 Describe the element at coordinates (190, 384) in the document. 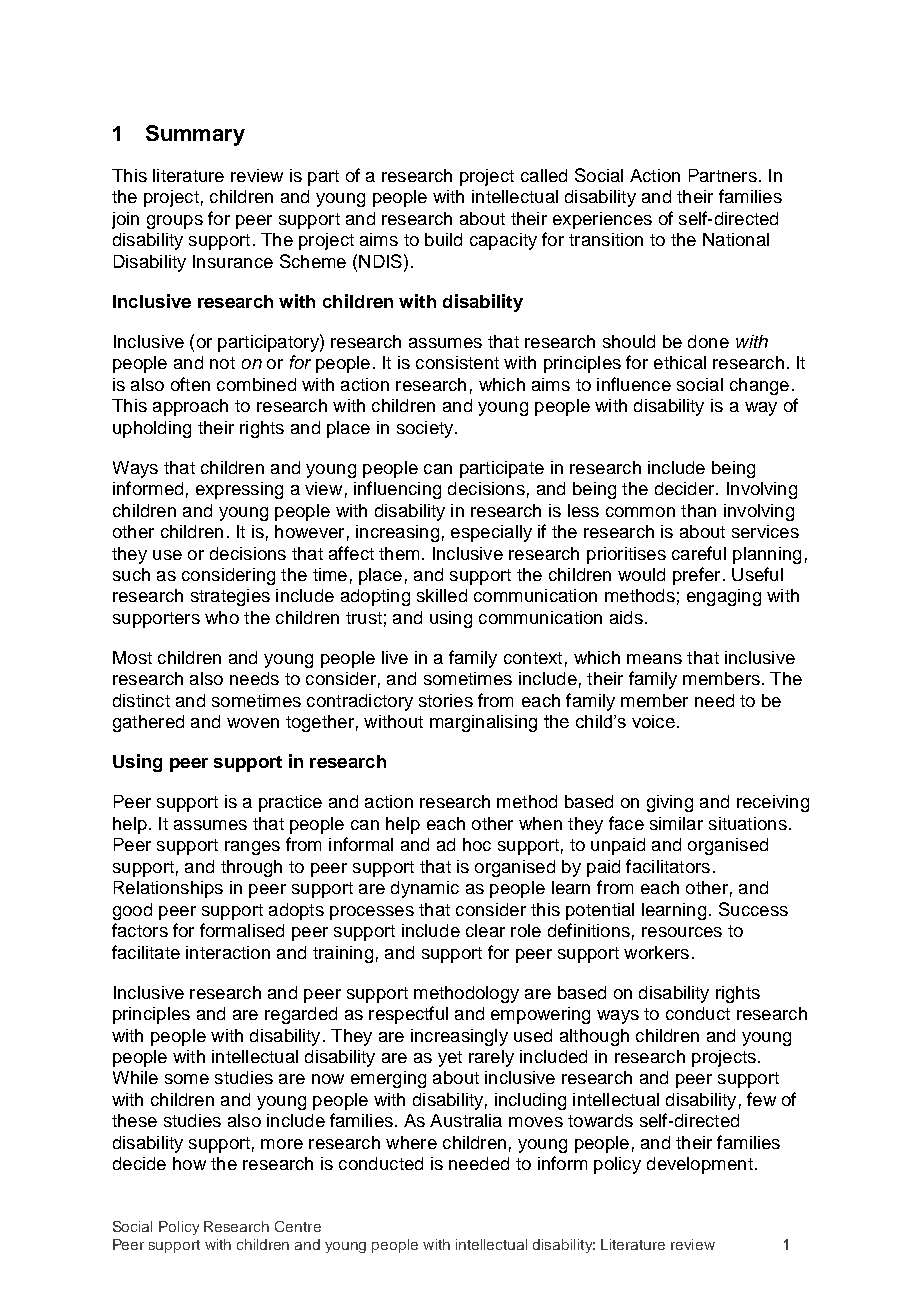

I see `often` at that location.
